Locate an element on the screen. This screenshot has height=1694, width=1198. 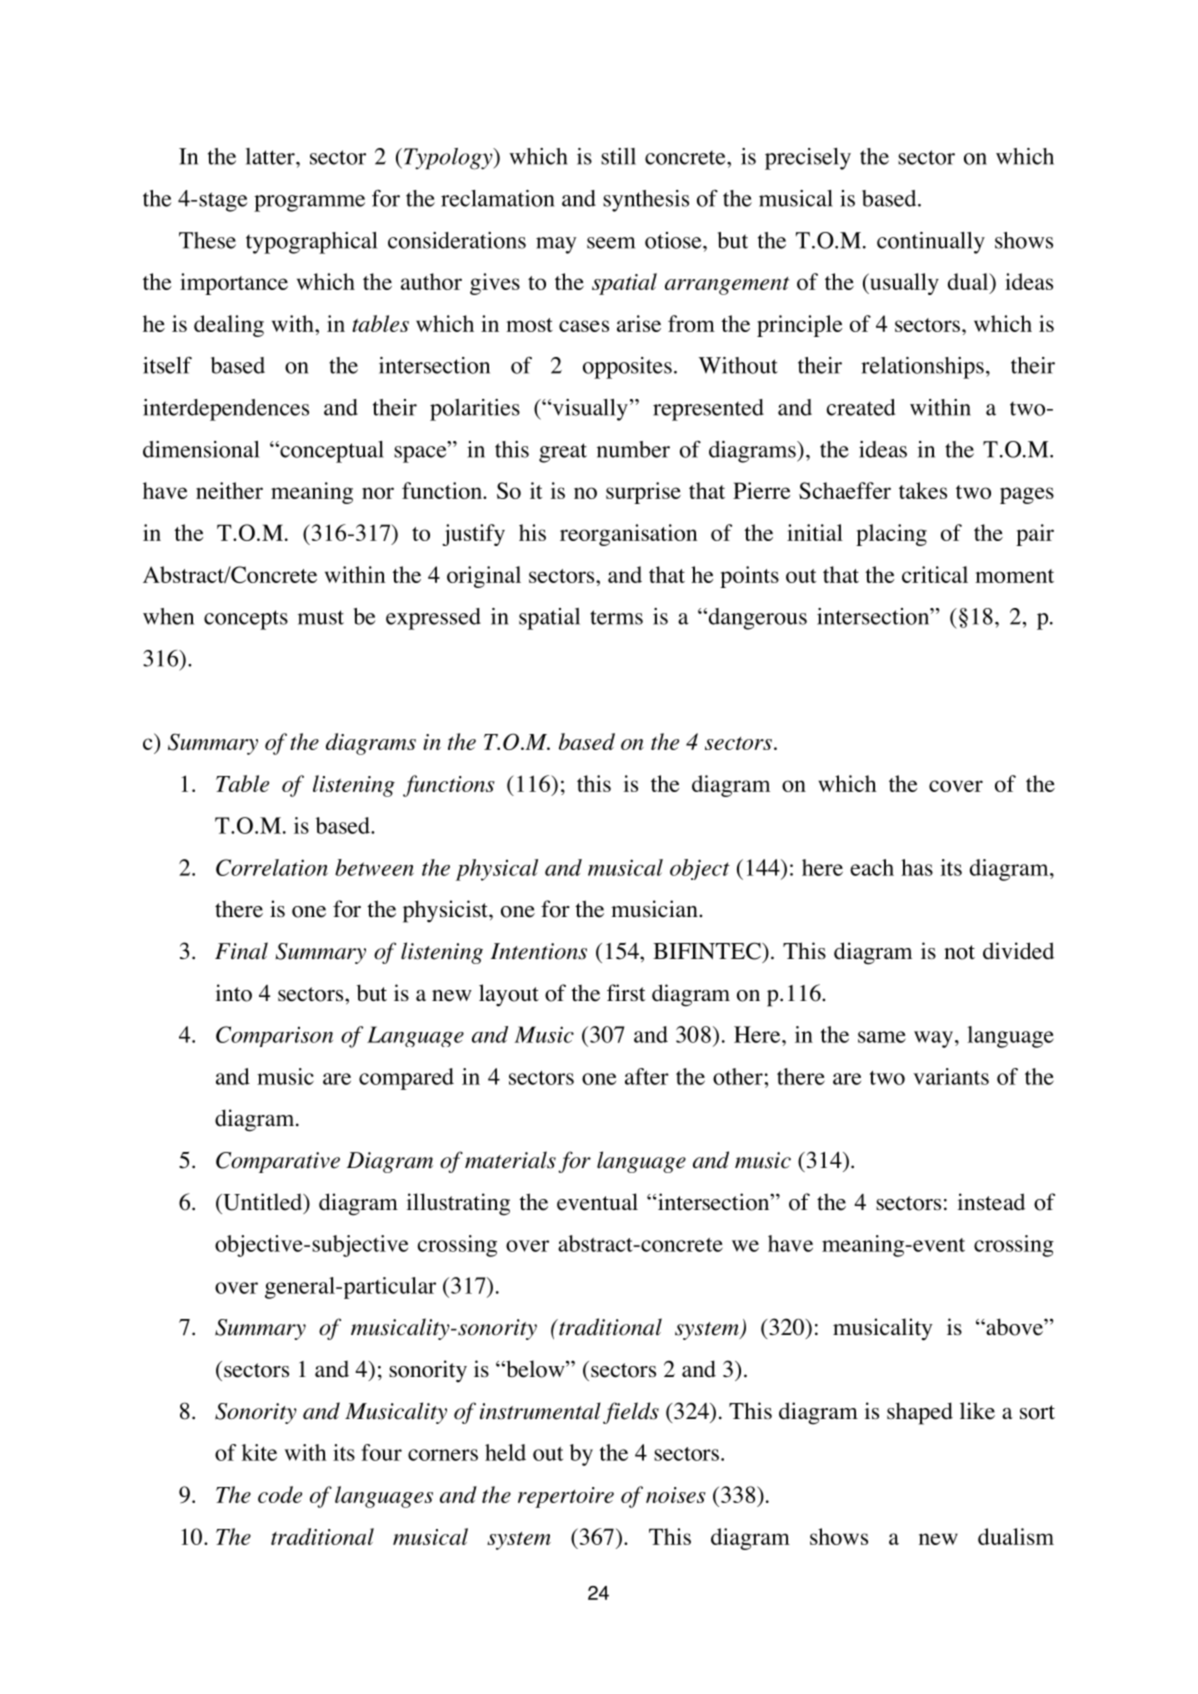
materials is located at coordinates (510, 1160).
